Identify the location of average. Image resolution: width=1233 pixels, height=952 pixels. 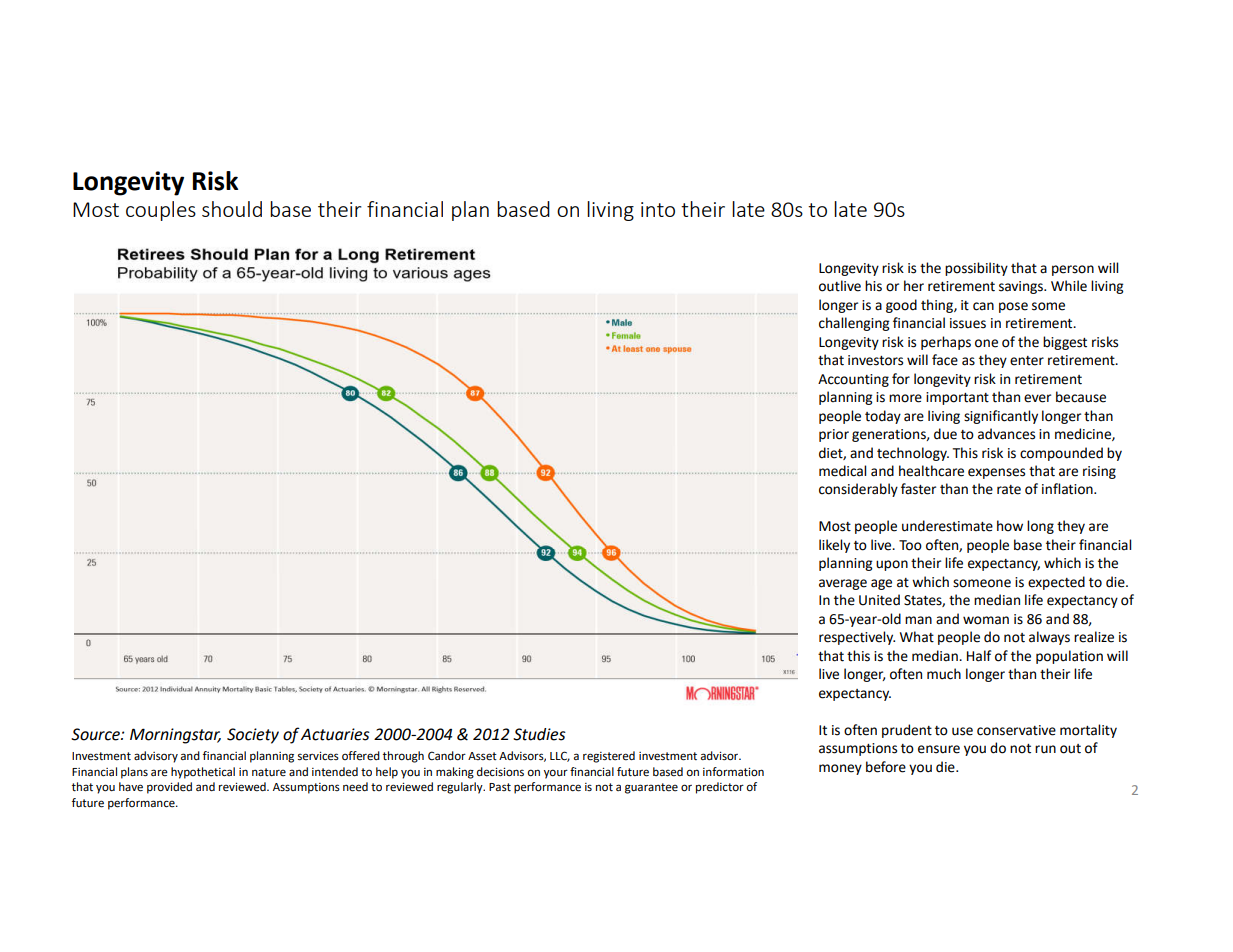
(843, 584).
